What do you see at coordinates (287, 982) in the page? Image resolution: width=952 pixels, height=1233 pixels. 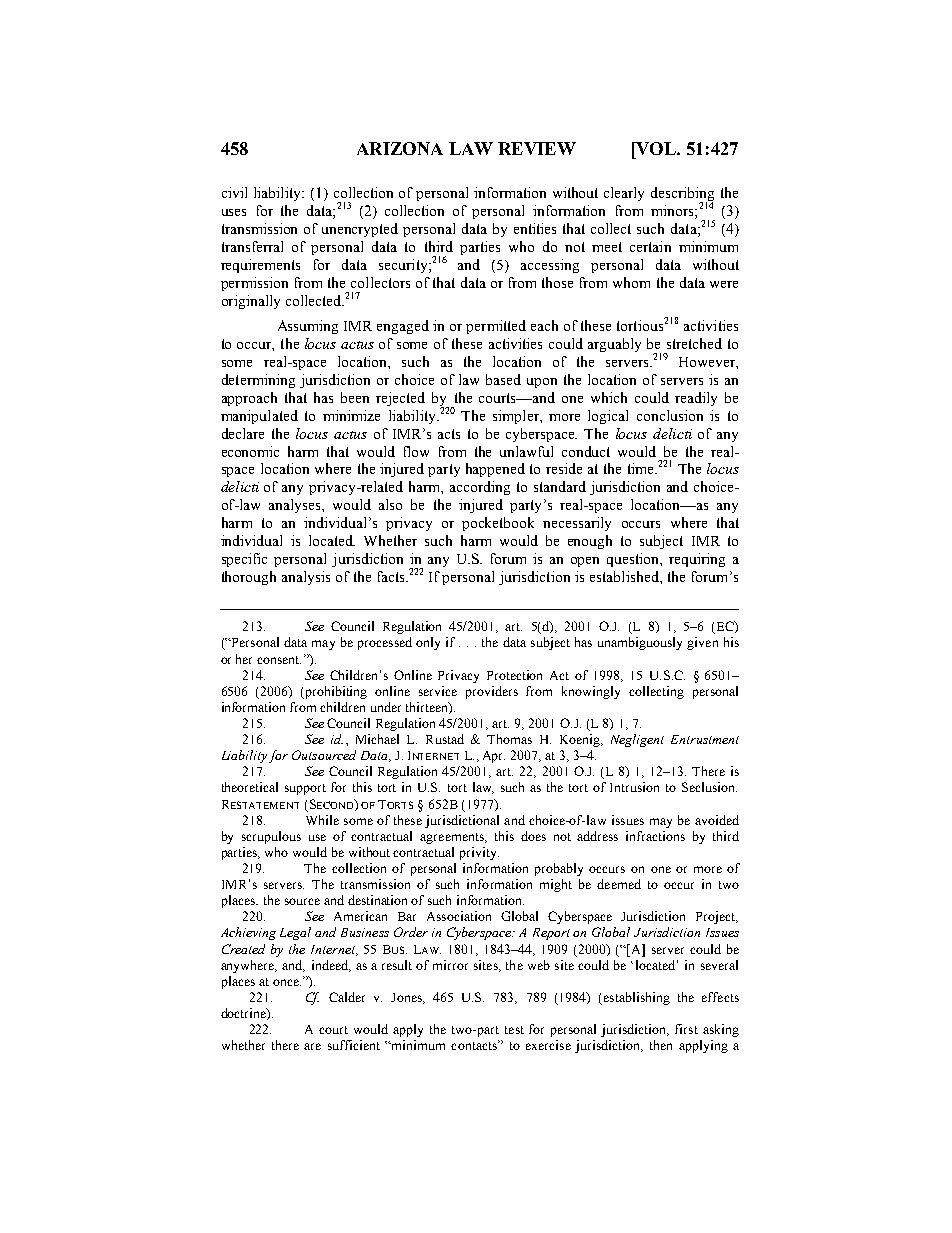 I see `once` at bounding box center [287, 982].
